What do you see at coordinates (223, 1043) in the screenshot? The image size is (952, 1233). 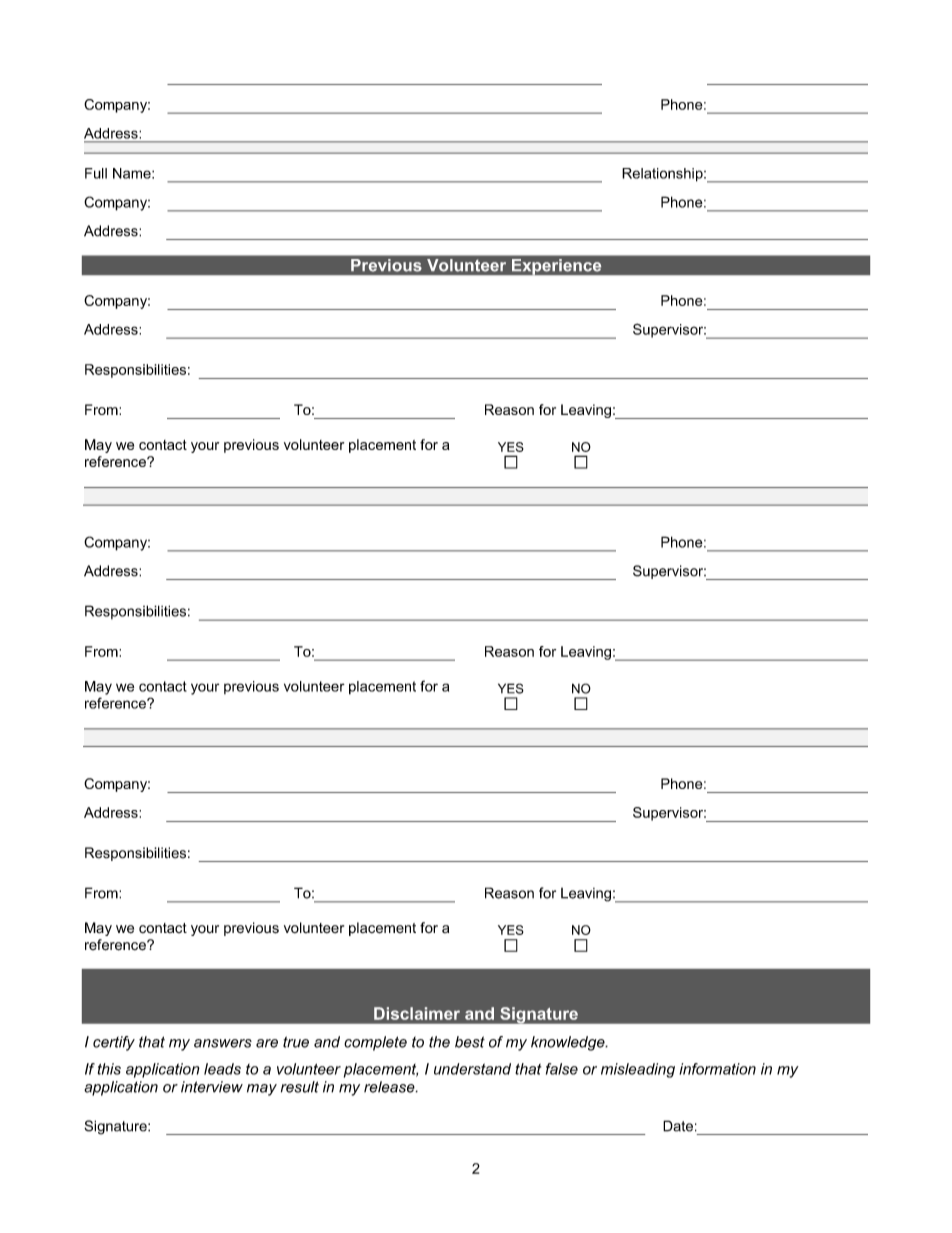 I see `answers` at bounding box center [223, 1043].
